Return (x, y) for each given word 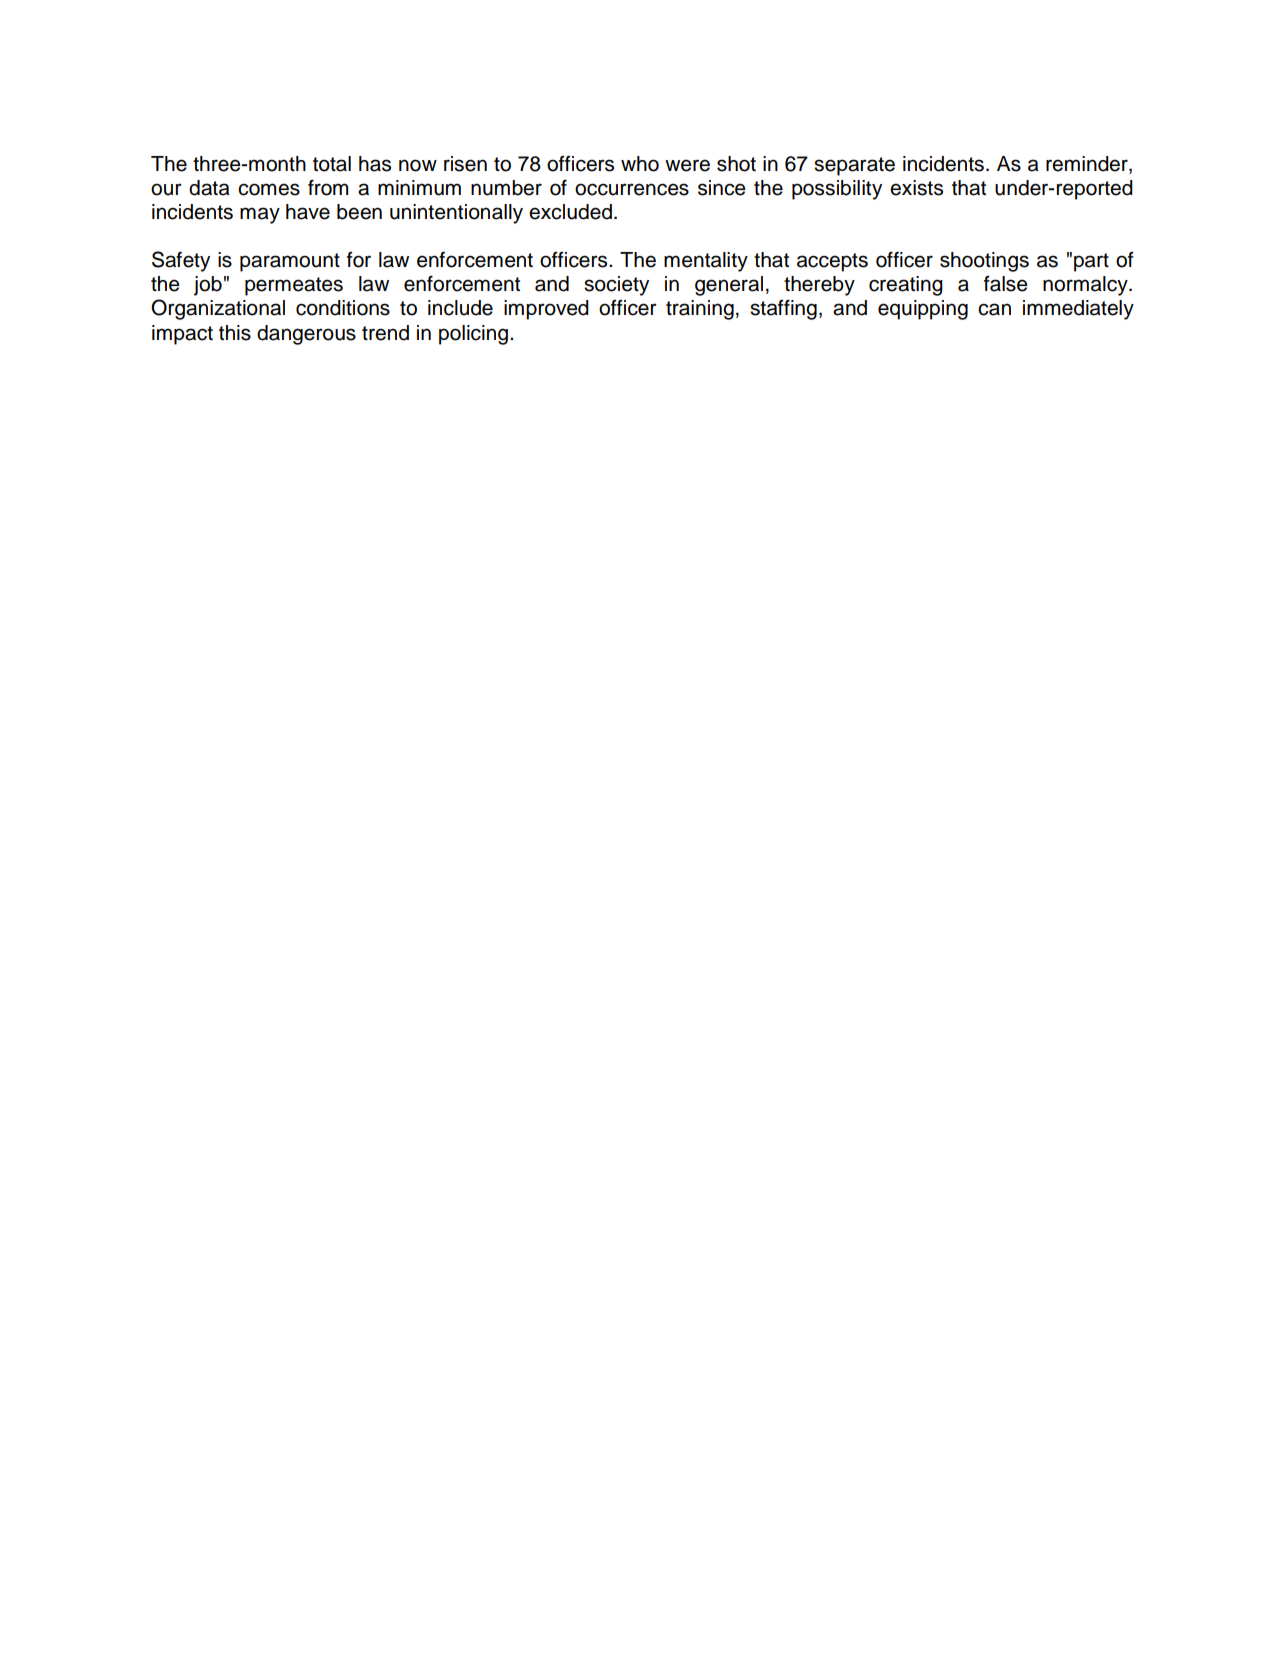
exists (916, 188)
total (332, 164)
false (1006, 284)
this (235, 333)
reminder (1088, 164)
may (260, 215)
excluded (570, 212)
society (616, 286)
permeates (294, 286)
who (640, 164)
